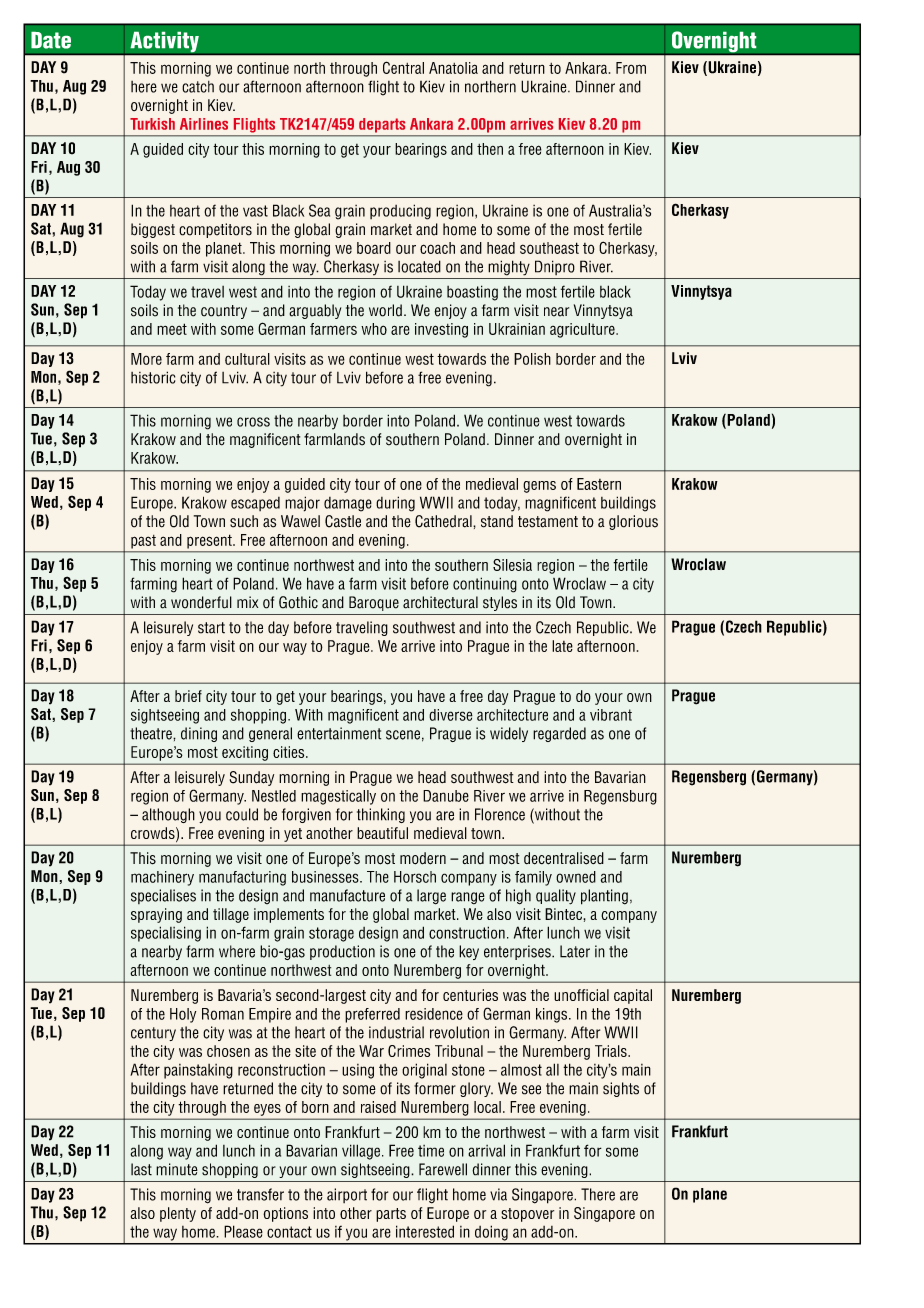 This image has width=924, height=1308. What do you see at coordinates (631, 68) in the image?
I see `From` at bounding box center [631, 68].
